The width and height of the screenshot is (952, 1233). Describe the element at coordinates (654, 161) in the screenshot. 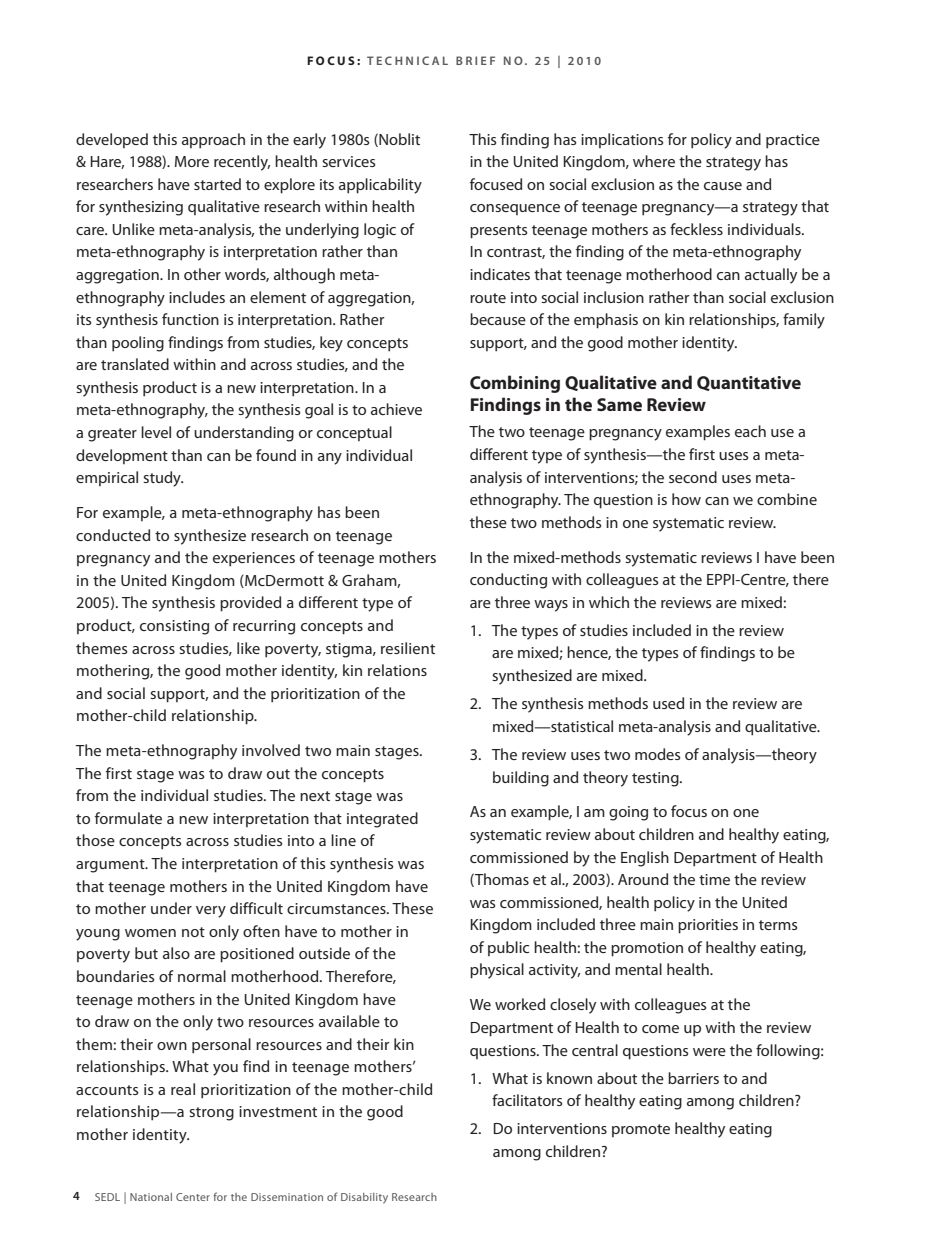

I see `where` at that location.
